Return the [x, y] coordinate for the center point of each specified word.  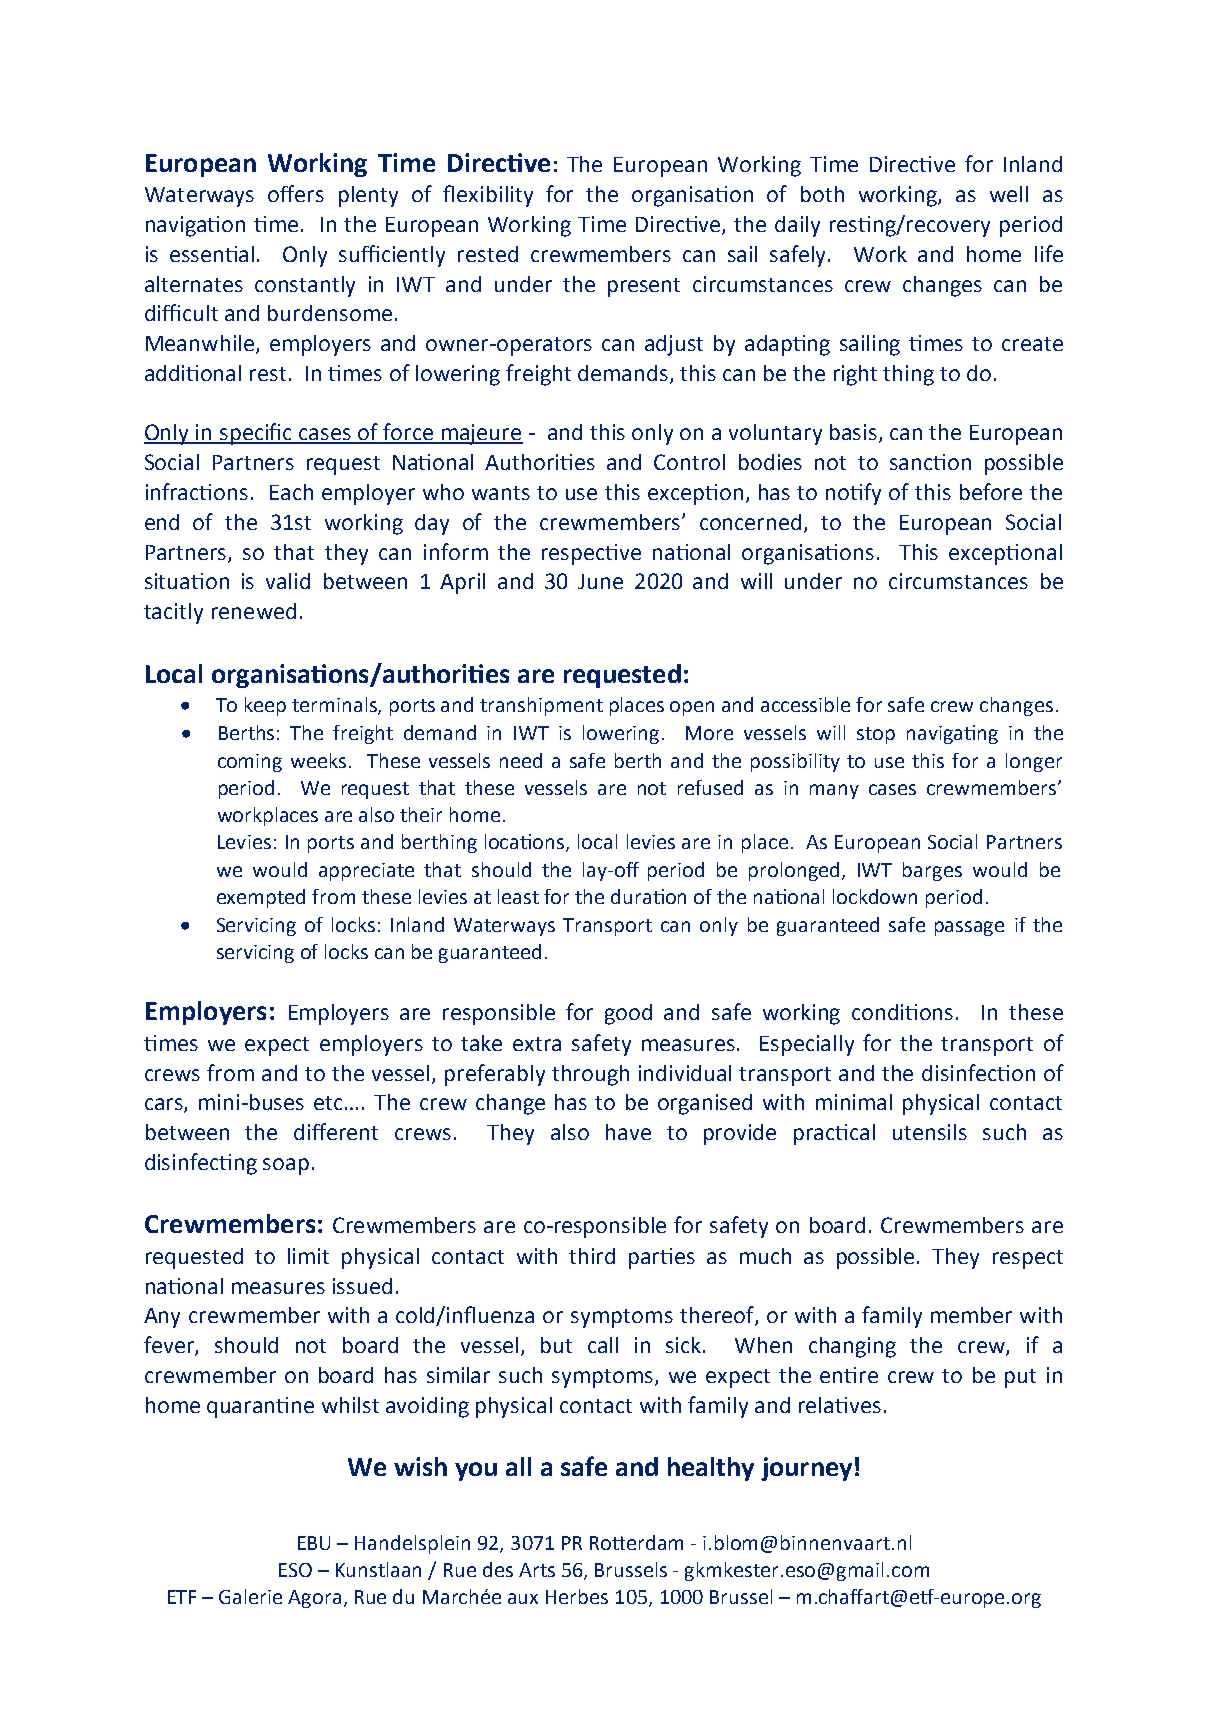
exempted [261, 898]
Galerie [250, 1596]
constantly [305, 286]
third [592, 1256]
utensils [930, 1132]
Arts [537, 1570]
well [1009, 194]
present [644, 287]
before [991, 491]
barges [932, 871]
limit [308, 1256]
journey [806, 1469]
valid [288, 581]
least [518, 896]
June [600, 581]
